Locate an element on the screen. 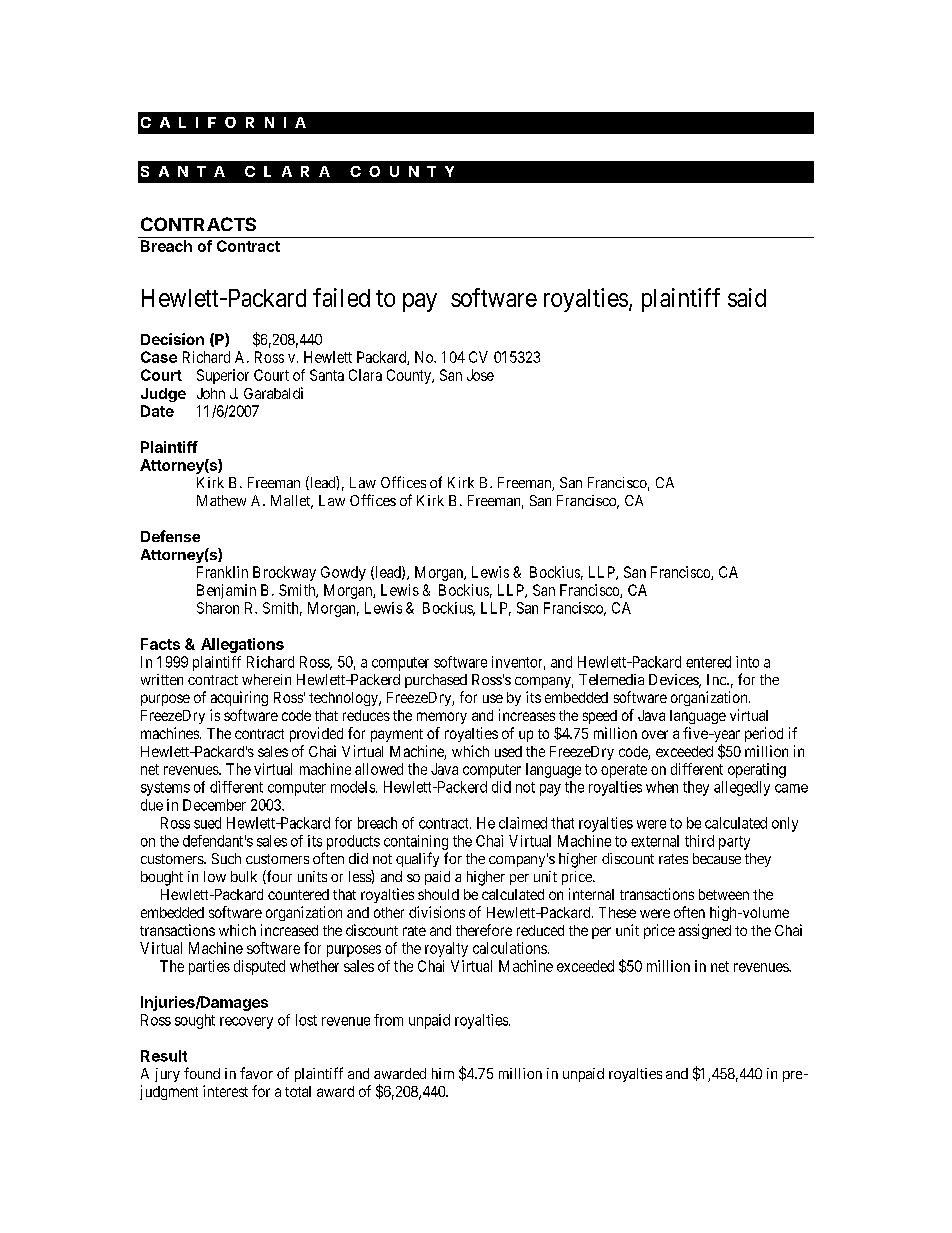 The width and height of the screenshot is (952, 1233). Sharon is located at coordinates (218, 608).
